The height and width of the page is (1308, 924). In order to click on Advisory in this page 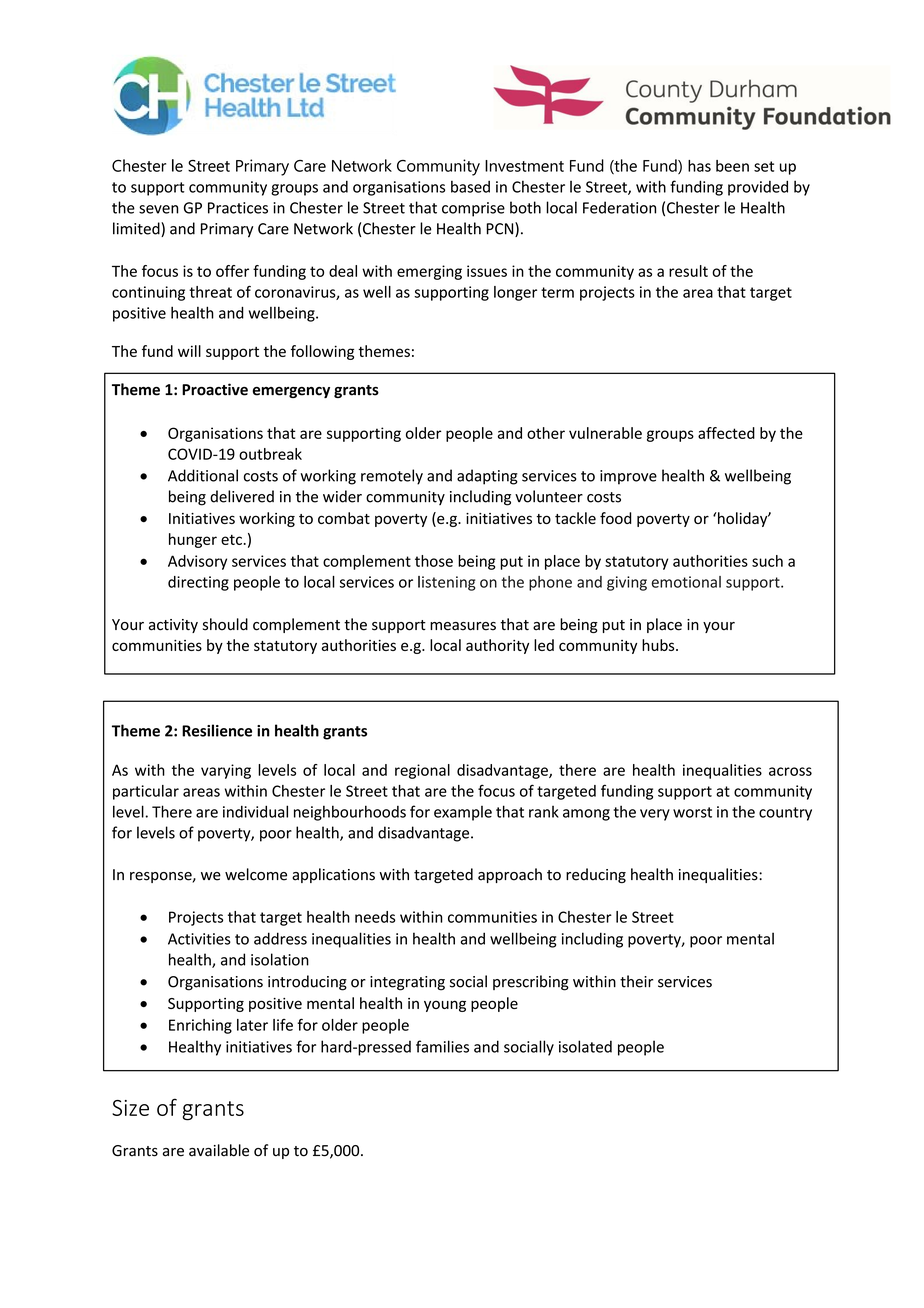, I will do `click(197, 562)`.
